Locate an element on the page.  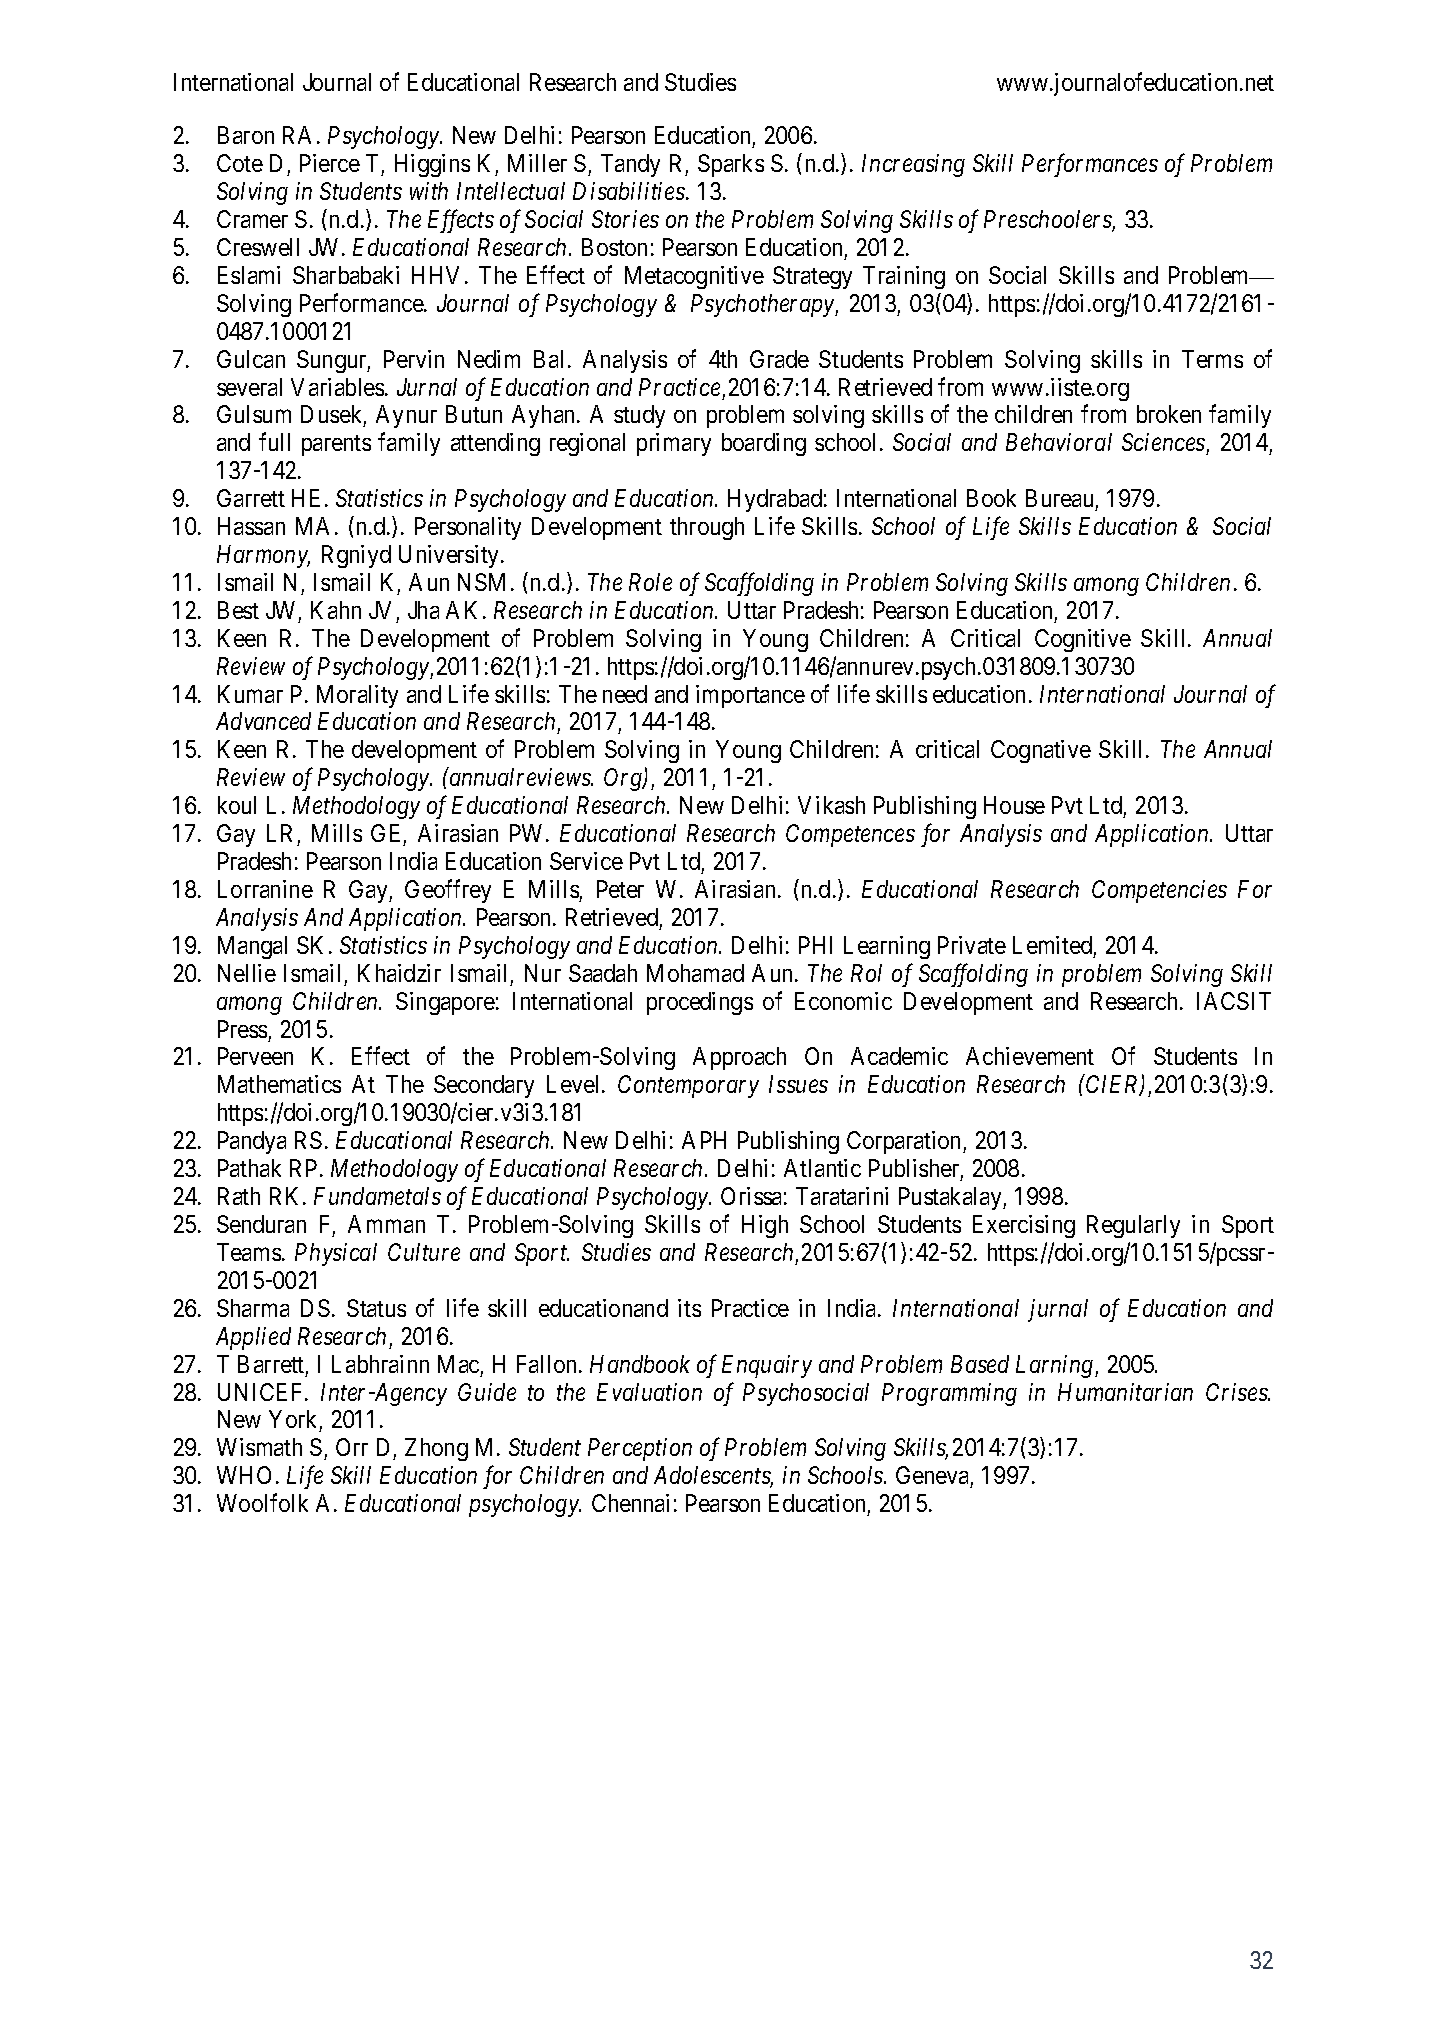
Geoffrey is located at coordinates (448, 891).
